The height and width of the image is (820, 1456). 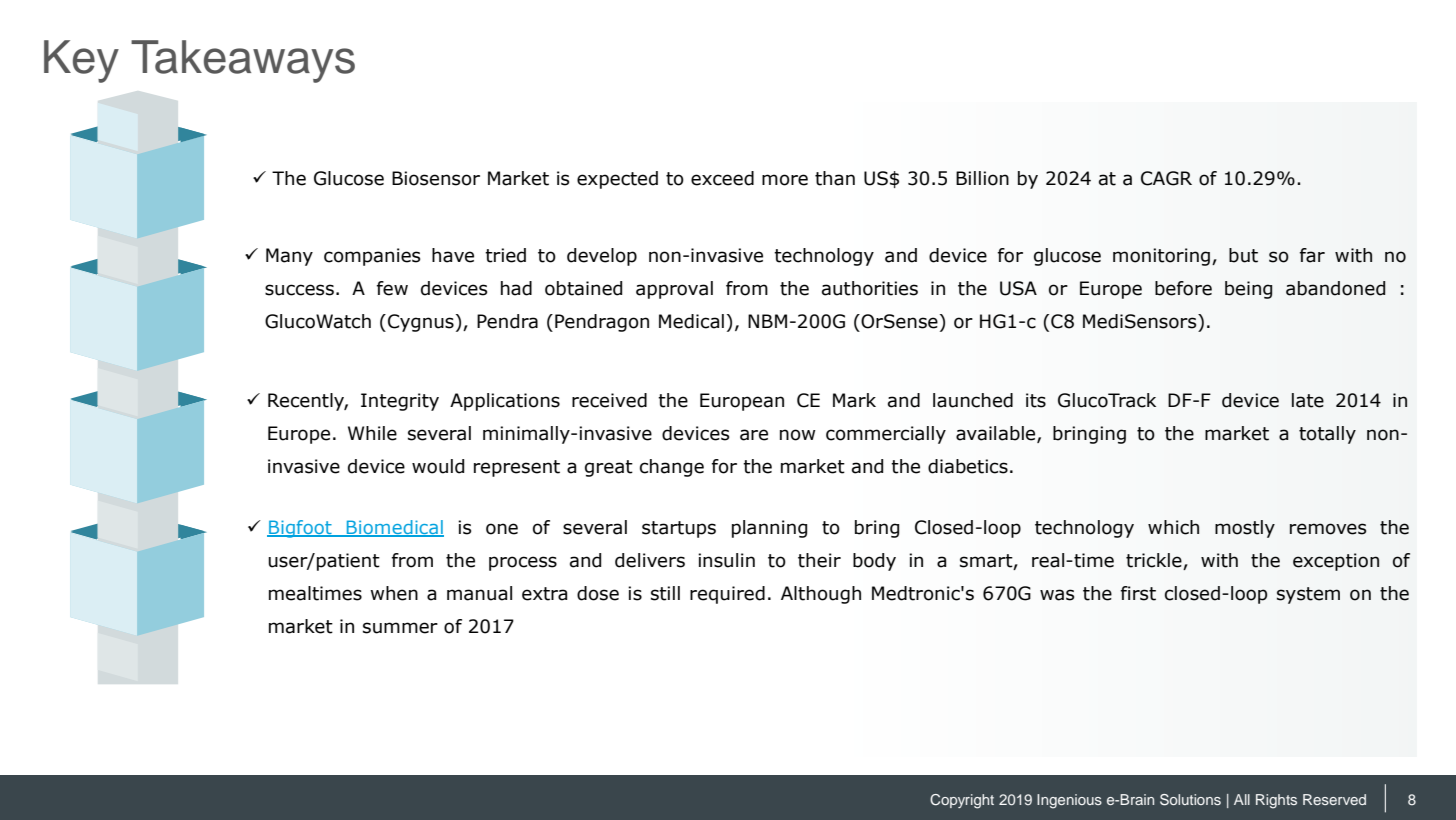 What do you see at coordinates (722, 178) in the image?
I see `exceed` at bounding box center [722, 178].
